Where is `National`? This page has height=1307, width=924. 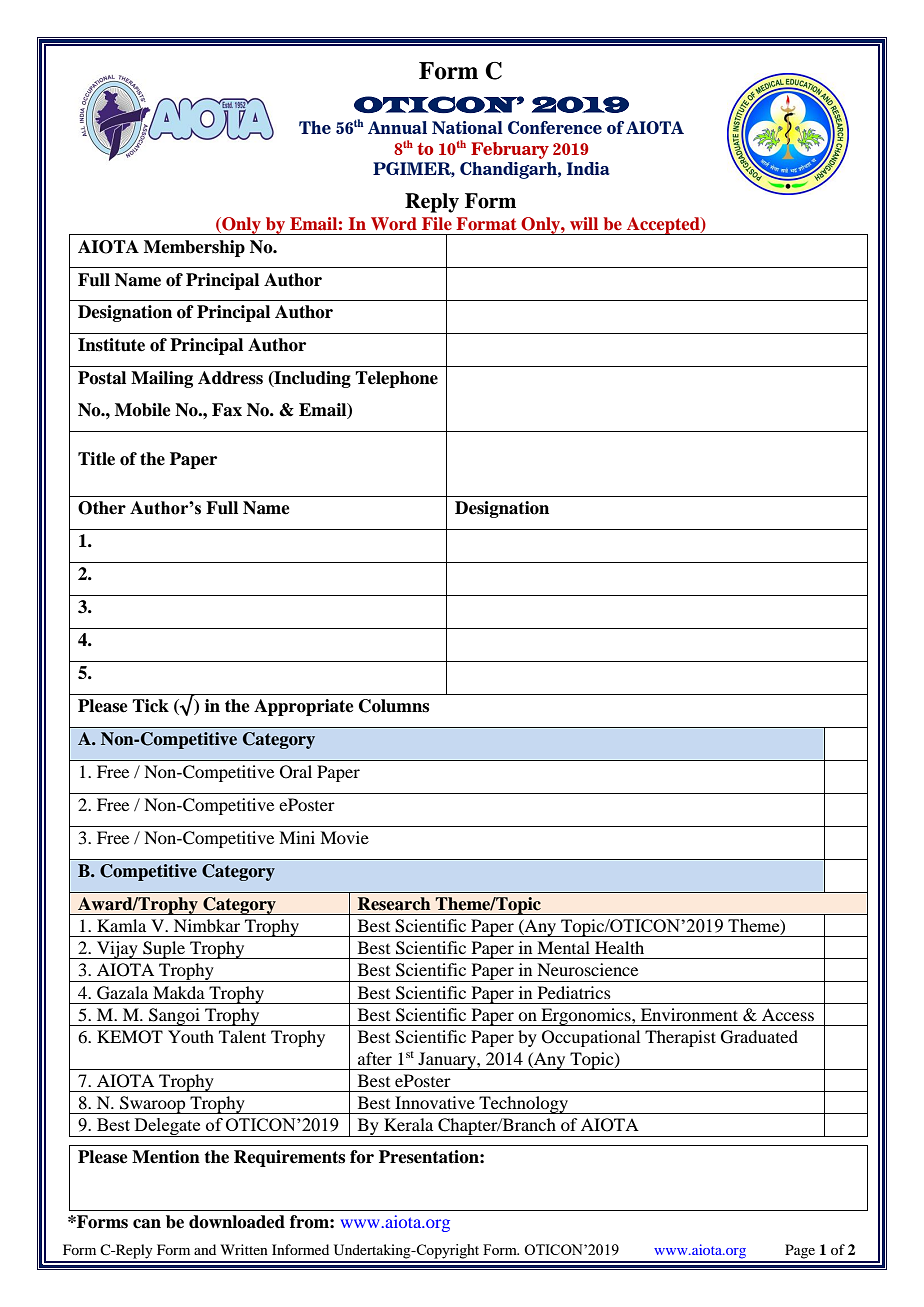 National is located at coordinates (467, 127).
